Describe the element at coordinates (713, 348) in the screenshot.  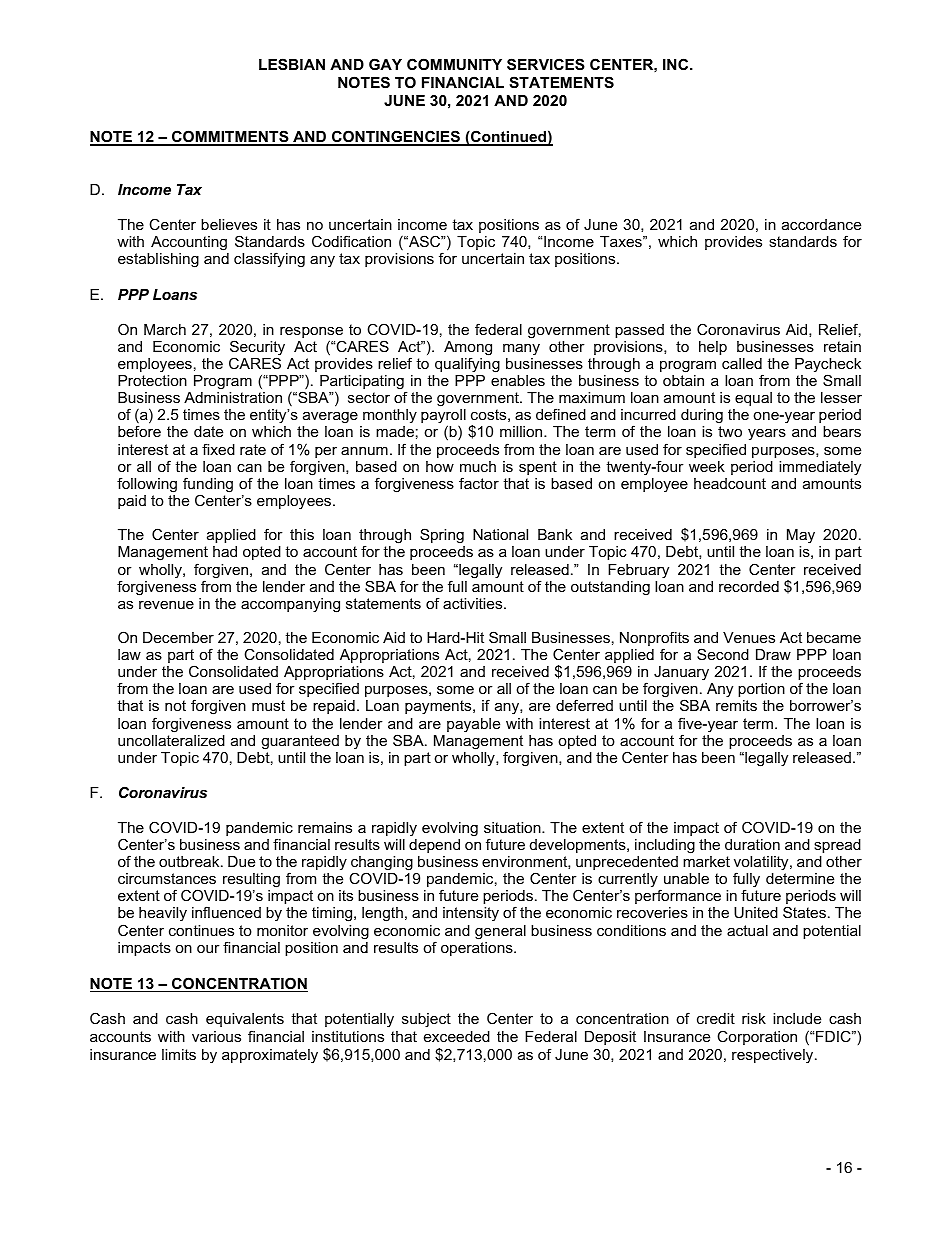
I see `help` at that location.
